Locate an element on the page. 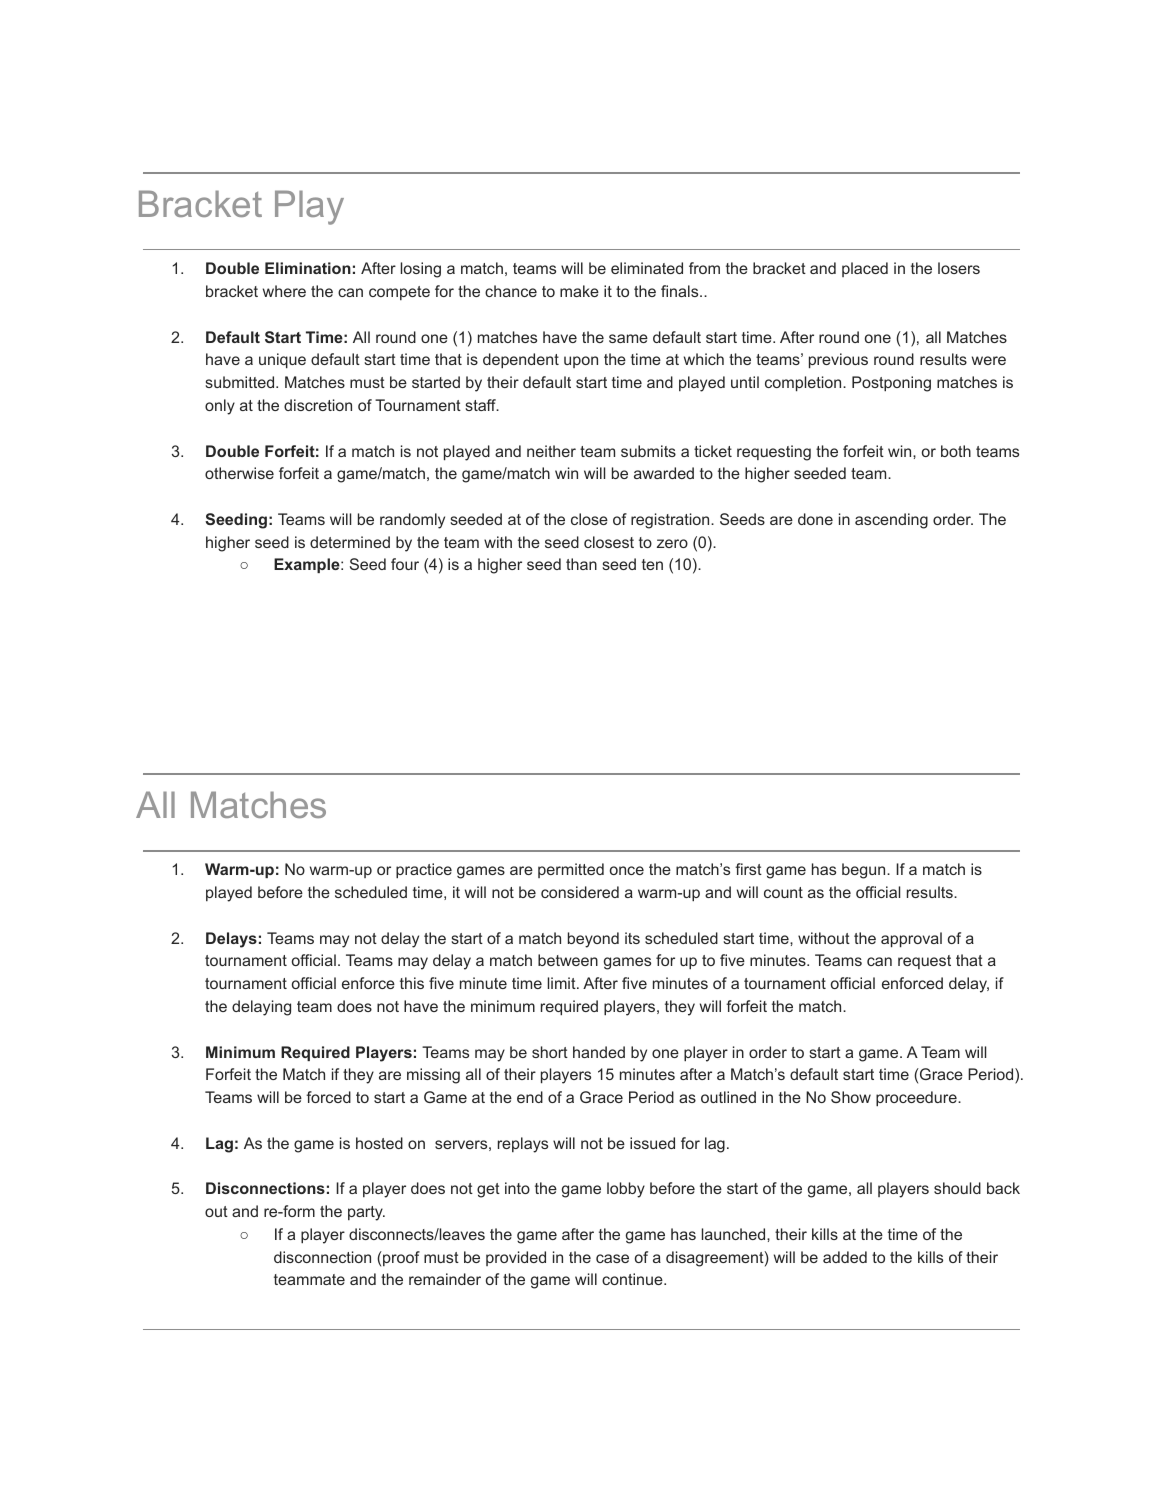 The image size is (1163, 1504). practice is located at coordinates (424, 871).
